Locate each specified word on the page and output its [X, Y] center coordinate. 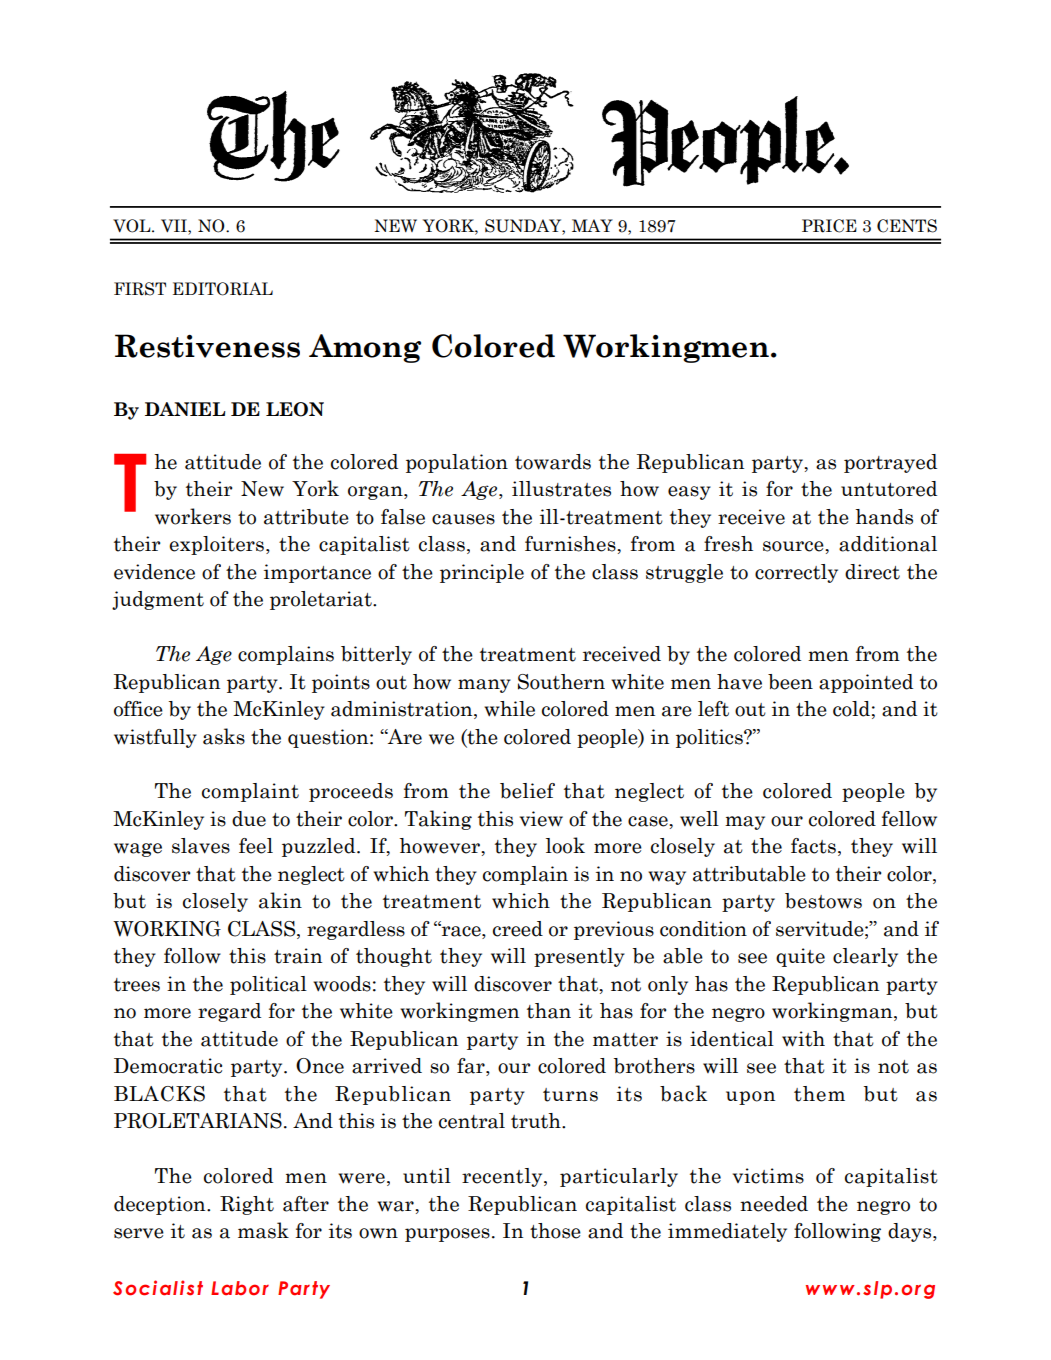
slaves [201, 846]
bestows [823, 901]
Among [365, 348]
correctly [796, 573]
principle [482, 573]
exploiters [216, 545]
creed [518, 929]
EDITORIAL [223, 289]
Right [247, 1205]
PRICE [829, 226]
